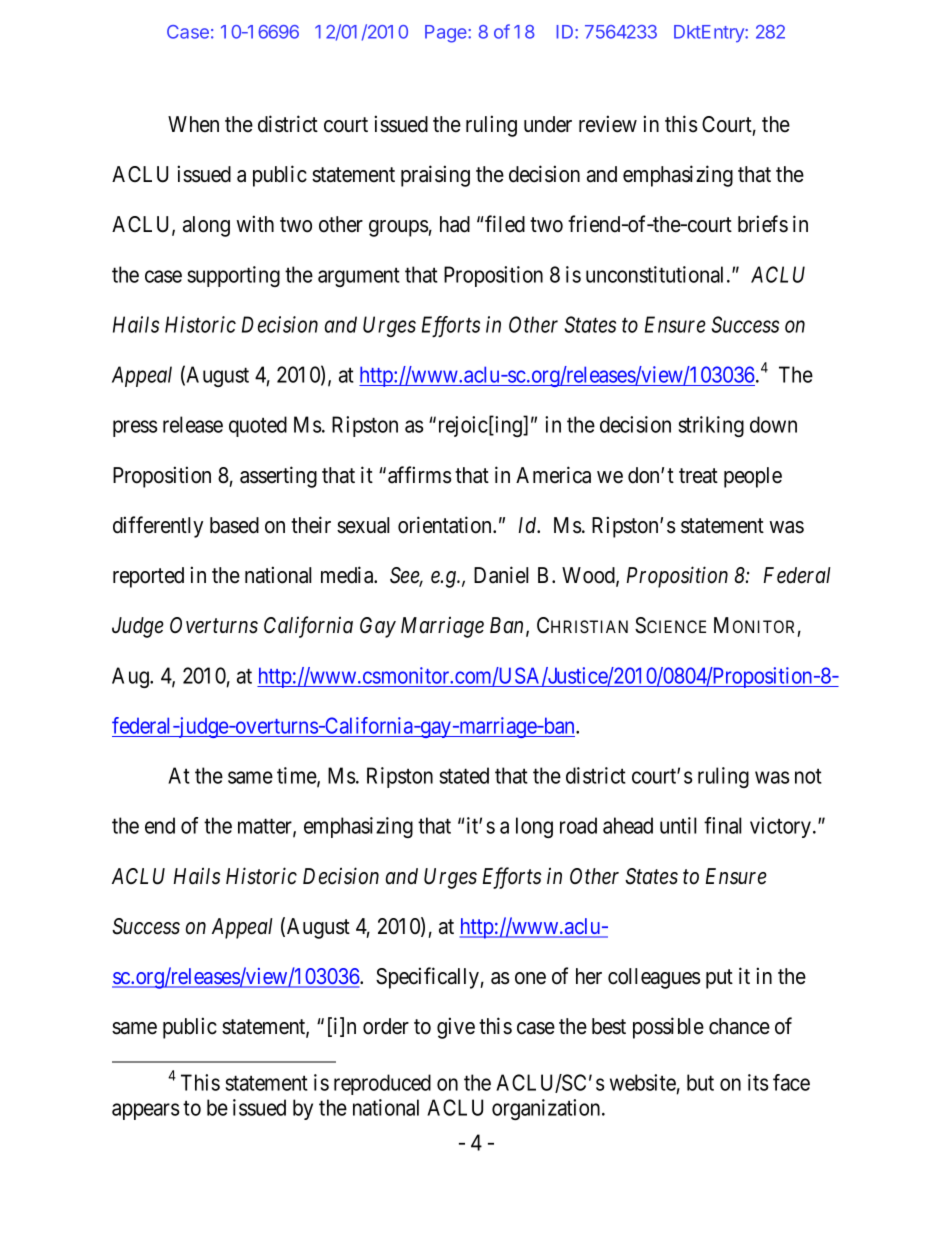 The width and height of the screenshot is (952, 1233). What do you see at coordinates (447, 34) in the screenshot?
I see `Page` at bounding box center [447, 34].
